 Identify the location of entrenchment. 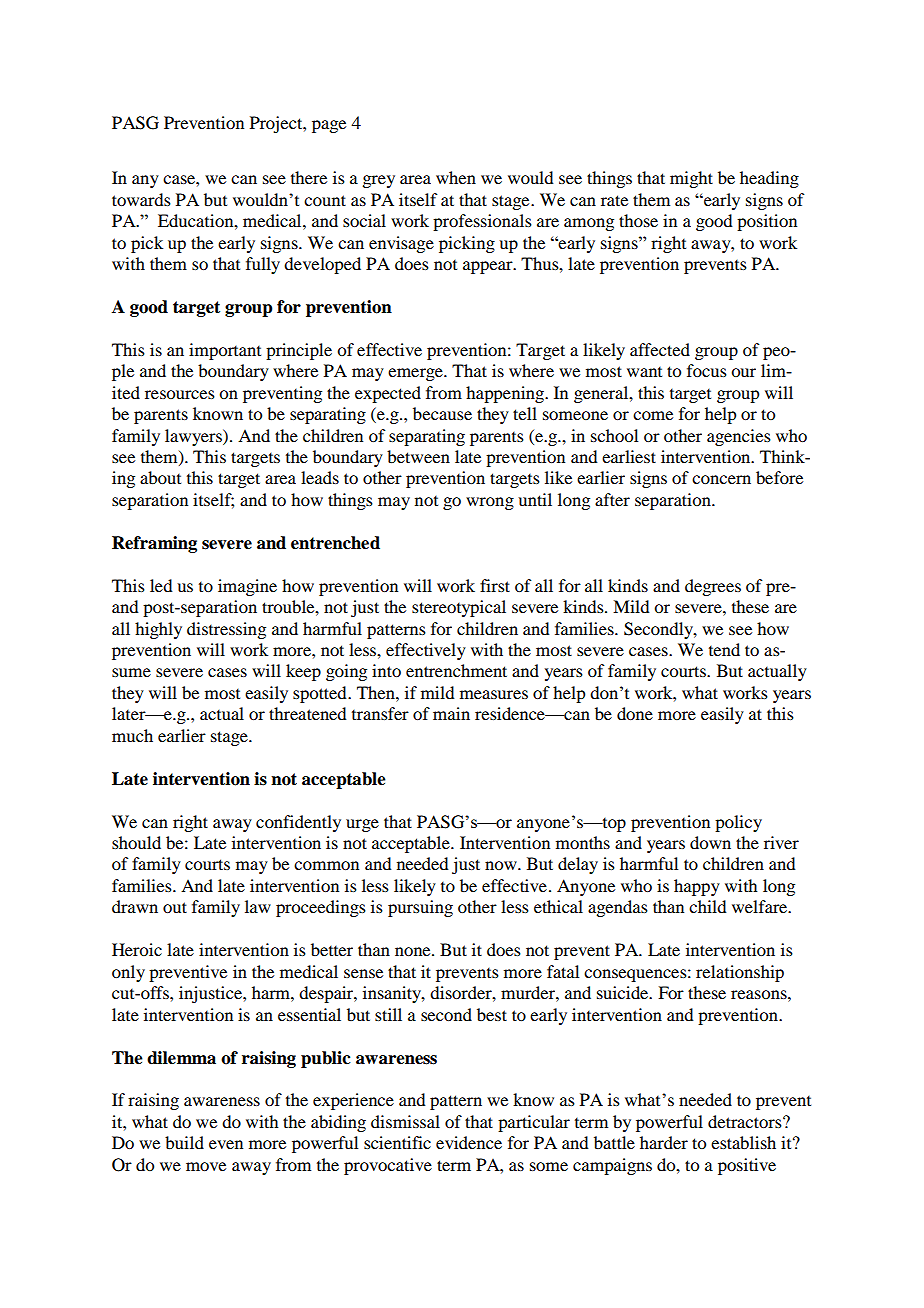
(456, 670).
